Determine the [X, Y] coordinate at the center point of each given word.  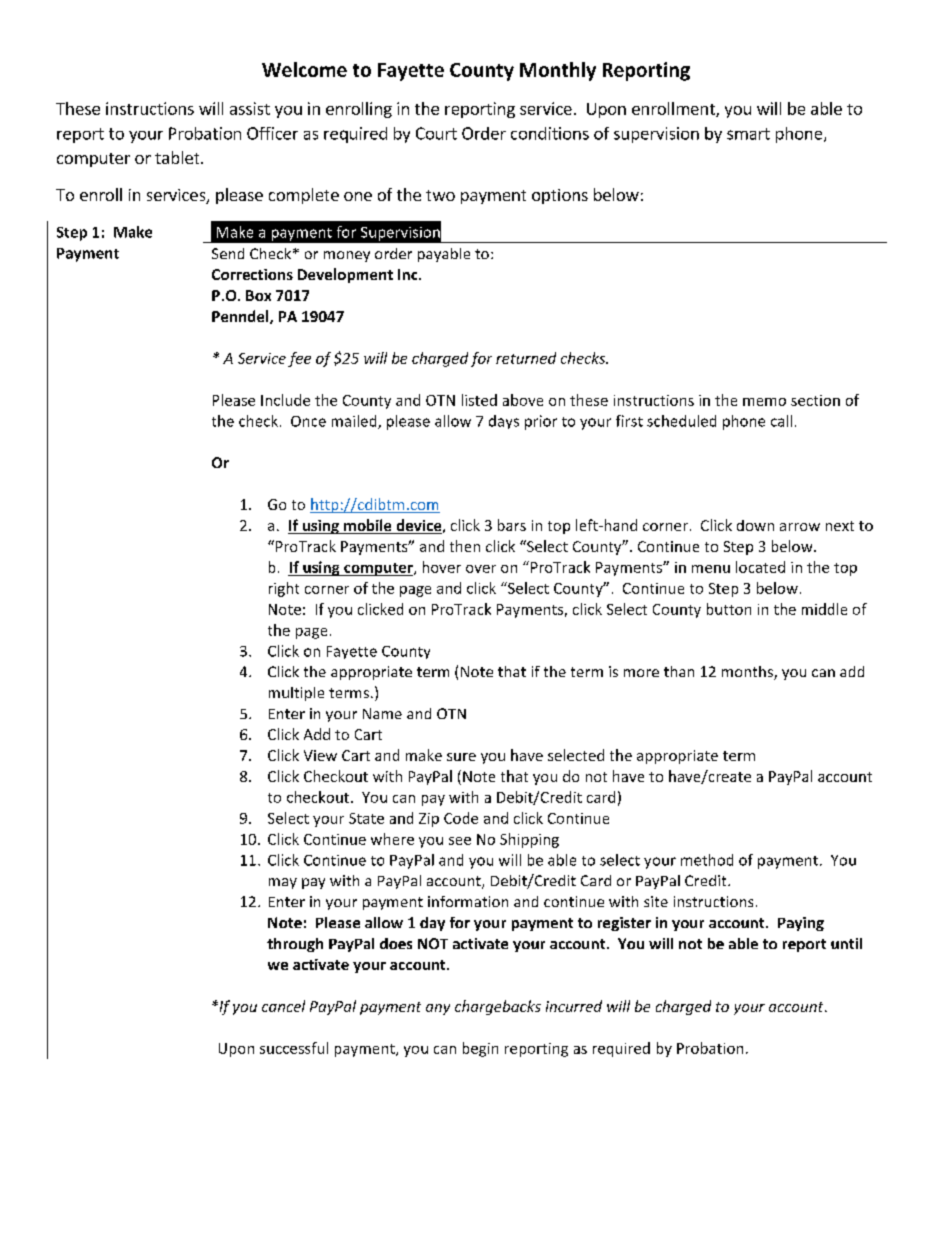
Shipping [529, 840]
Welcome [304, 69]
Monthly [558, 71]
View [320, 755]
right [284, 589]
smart [748, 134]
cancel [283, 1006]
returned [526, 358]
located [760, 567]
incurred [574, 1006]
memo [764, 402]
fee [299, 359]
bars [512, 525]
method [707, 860]
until [846, 943]
